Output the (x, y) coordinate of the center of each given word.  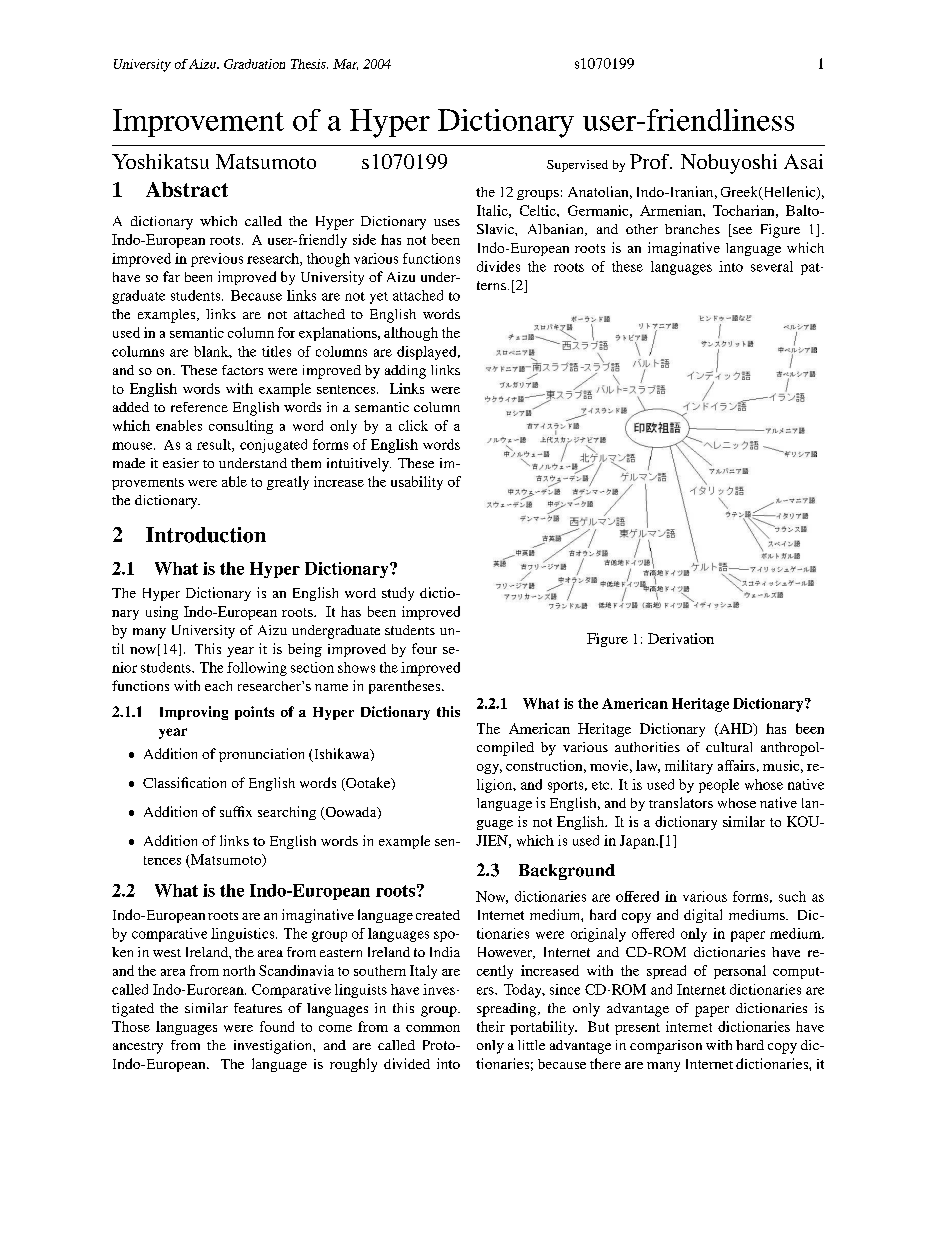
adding (405, 372)
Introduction (206, 535)
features (258, 1008)
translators (681, 802)
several (772, 266)
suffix (236, 811)
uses (447, 222)
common (433, 1028)
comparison (666, 1047)
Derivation (681, 638)
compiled (505, 749)
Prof (651, 161)
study (398, 594)
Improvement (198, 123)
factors (242, 370)
